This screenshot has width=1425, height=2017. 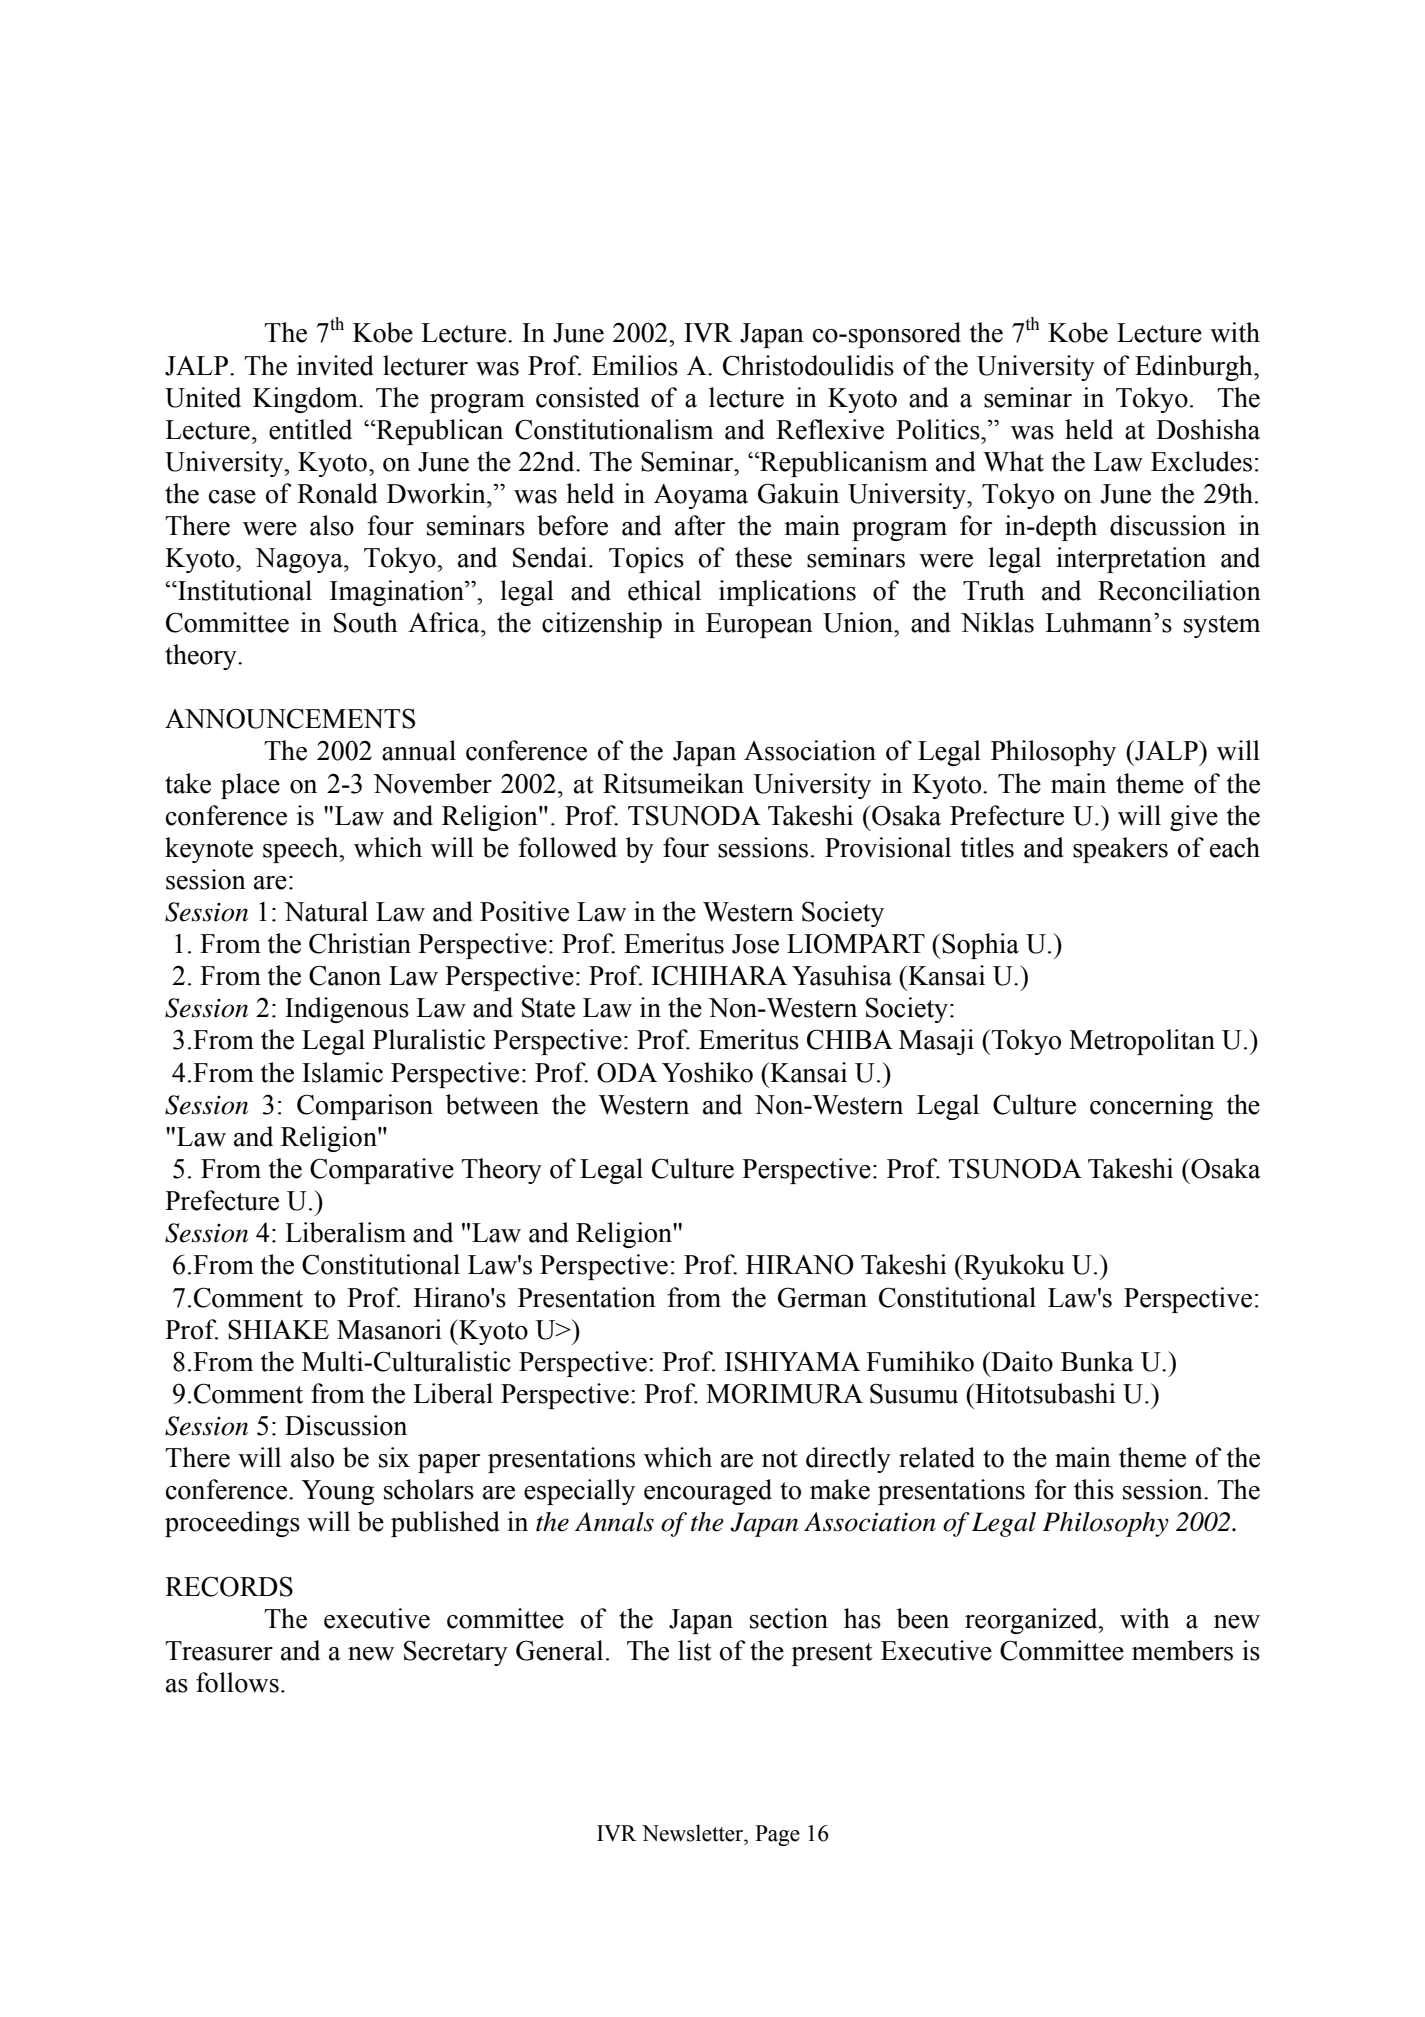 I want to click on members, so click(x=1182, y=1650).
